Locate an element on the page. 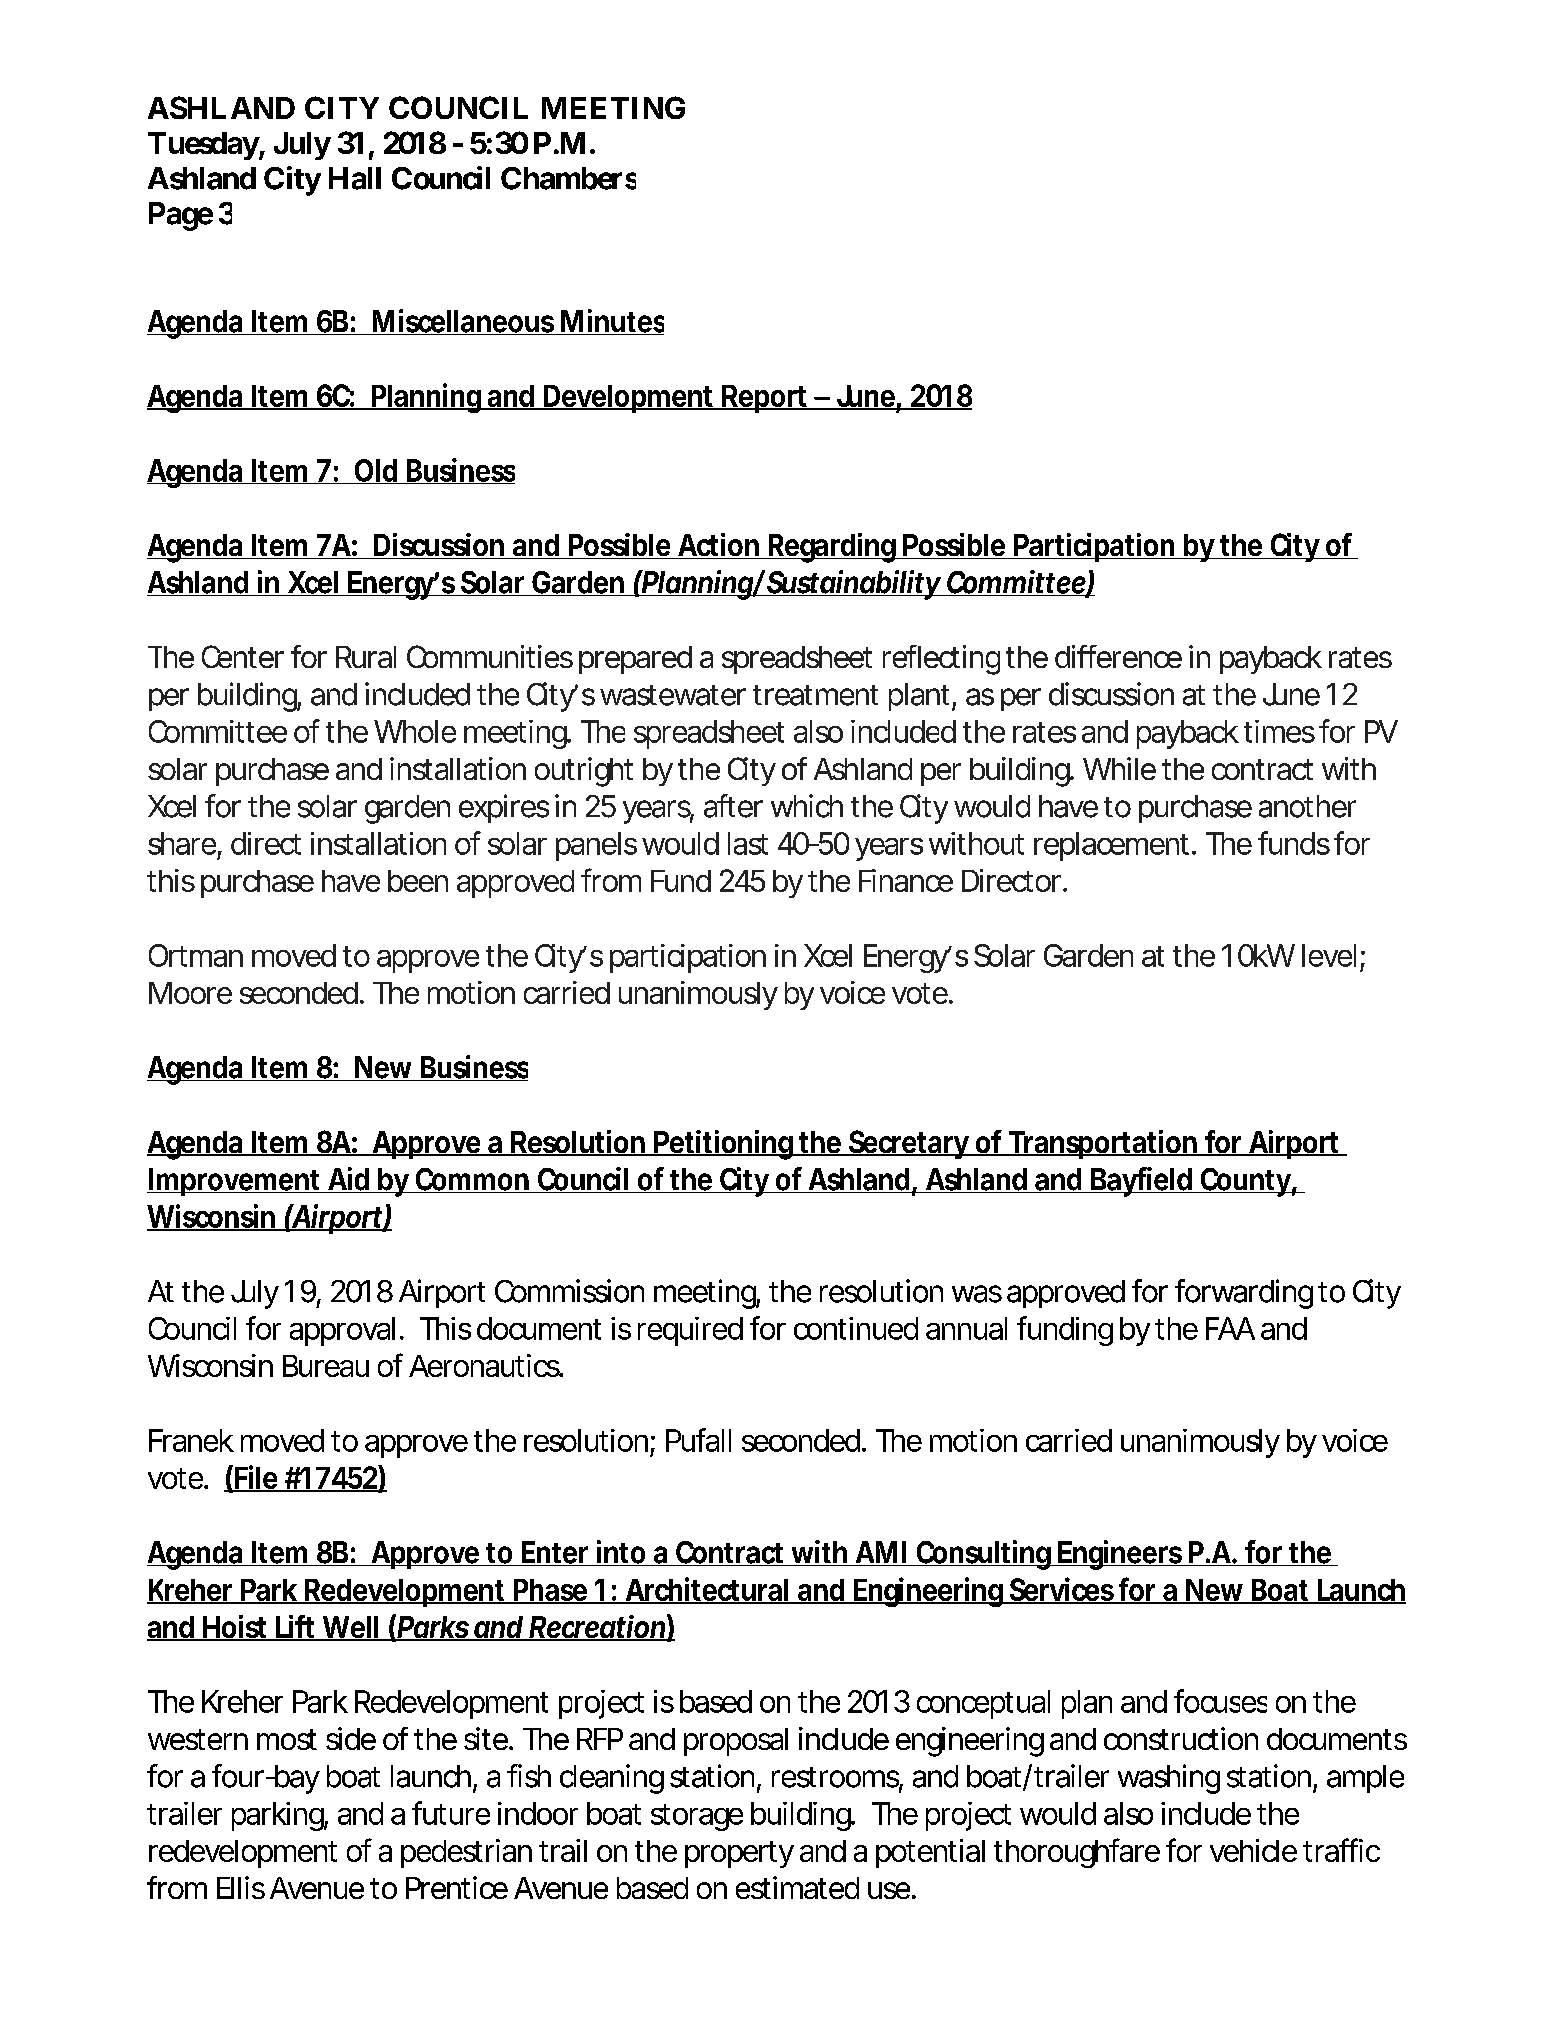 The width and height of the page is (1559, 2017). another is located at coordinates (1307, 806).
